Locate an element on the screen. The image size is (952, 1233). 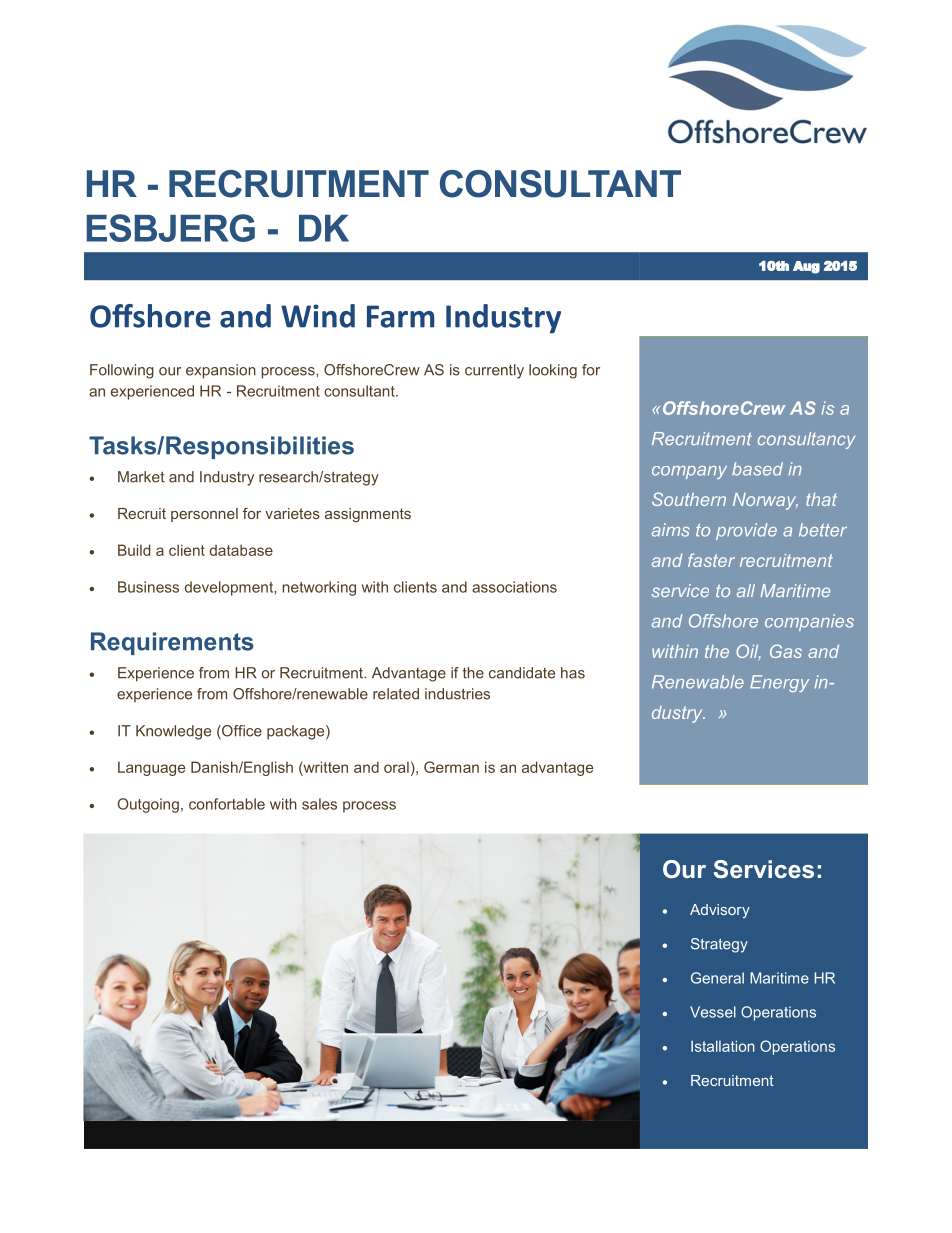
confortable is located at coordinates (227, 804).
